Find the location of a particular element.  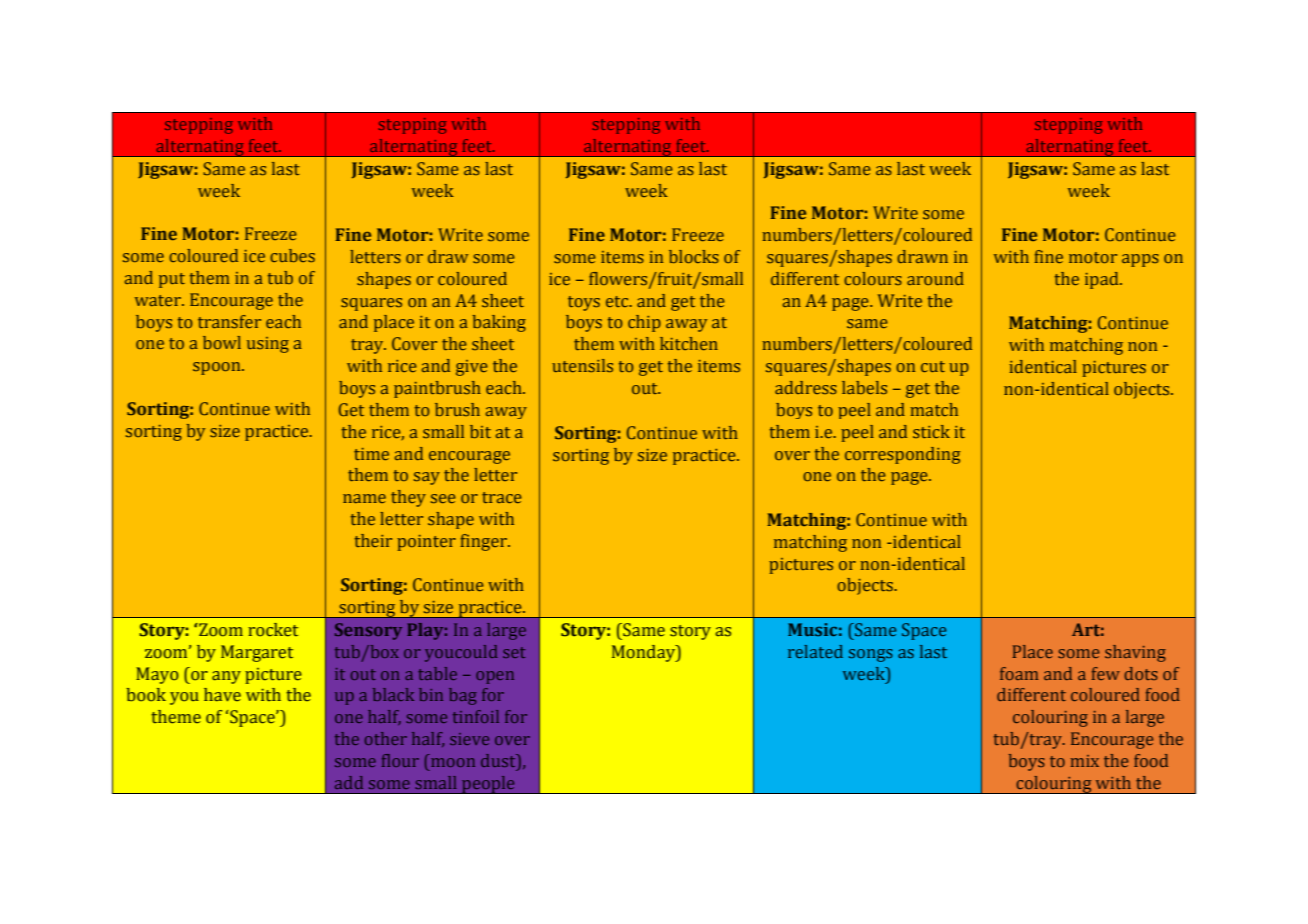

dust is located at coordinates (499, 762).
